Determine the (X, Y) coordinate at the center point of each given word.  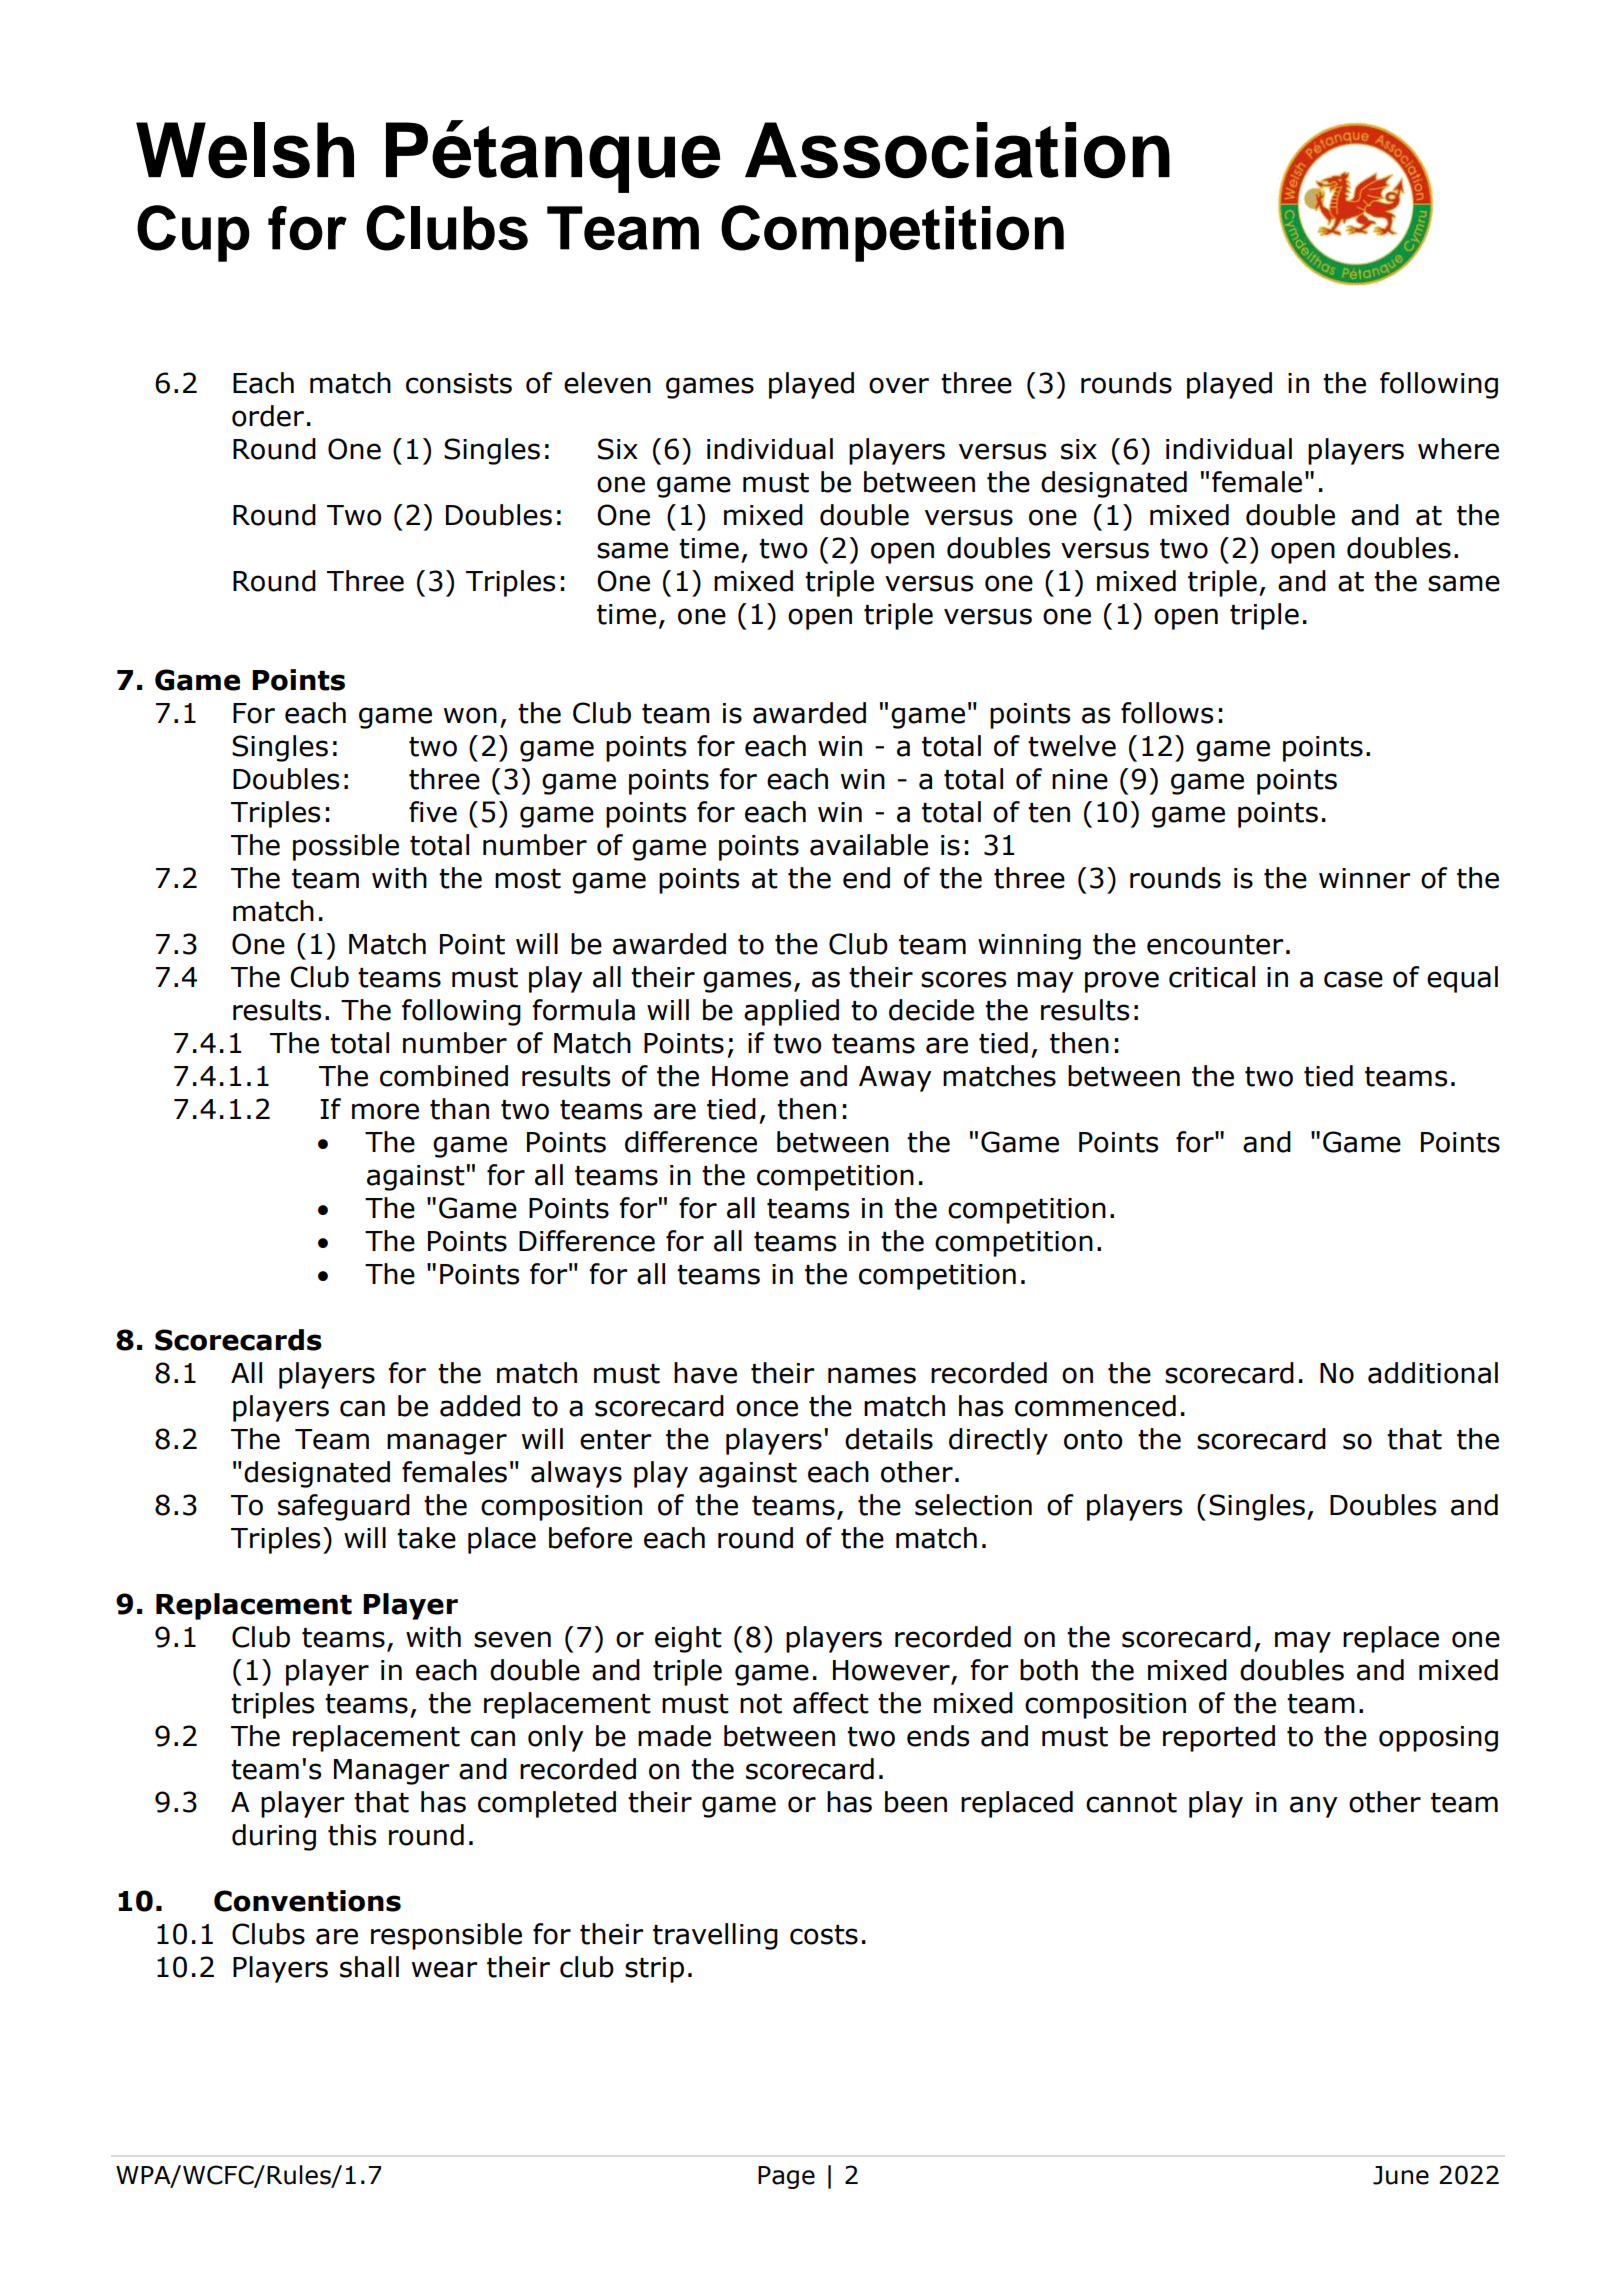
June (1401, 2175)
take (426, 1538)
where (1458, 449)
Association (957, 150)
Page (786, 2177)
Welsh (245, 150)
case (1353, 979)
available (869, 845)
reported (1219, 1738)
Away (895, 1079)
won (470, 715)
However (892, 1671)
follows (1167, 713)
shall (369, 1967)
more (385, 1111)
